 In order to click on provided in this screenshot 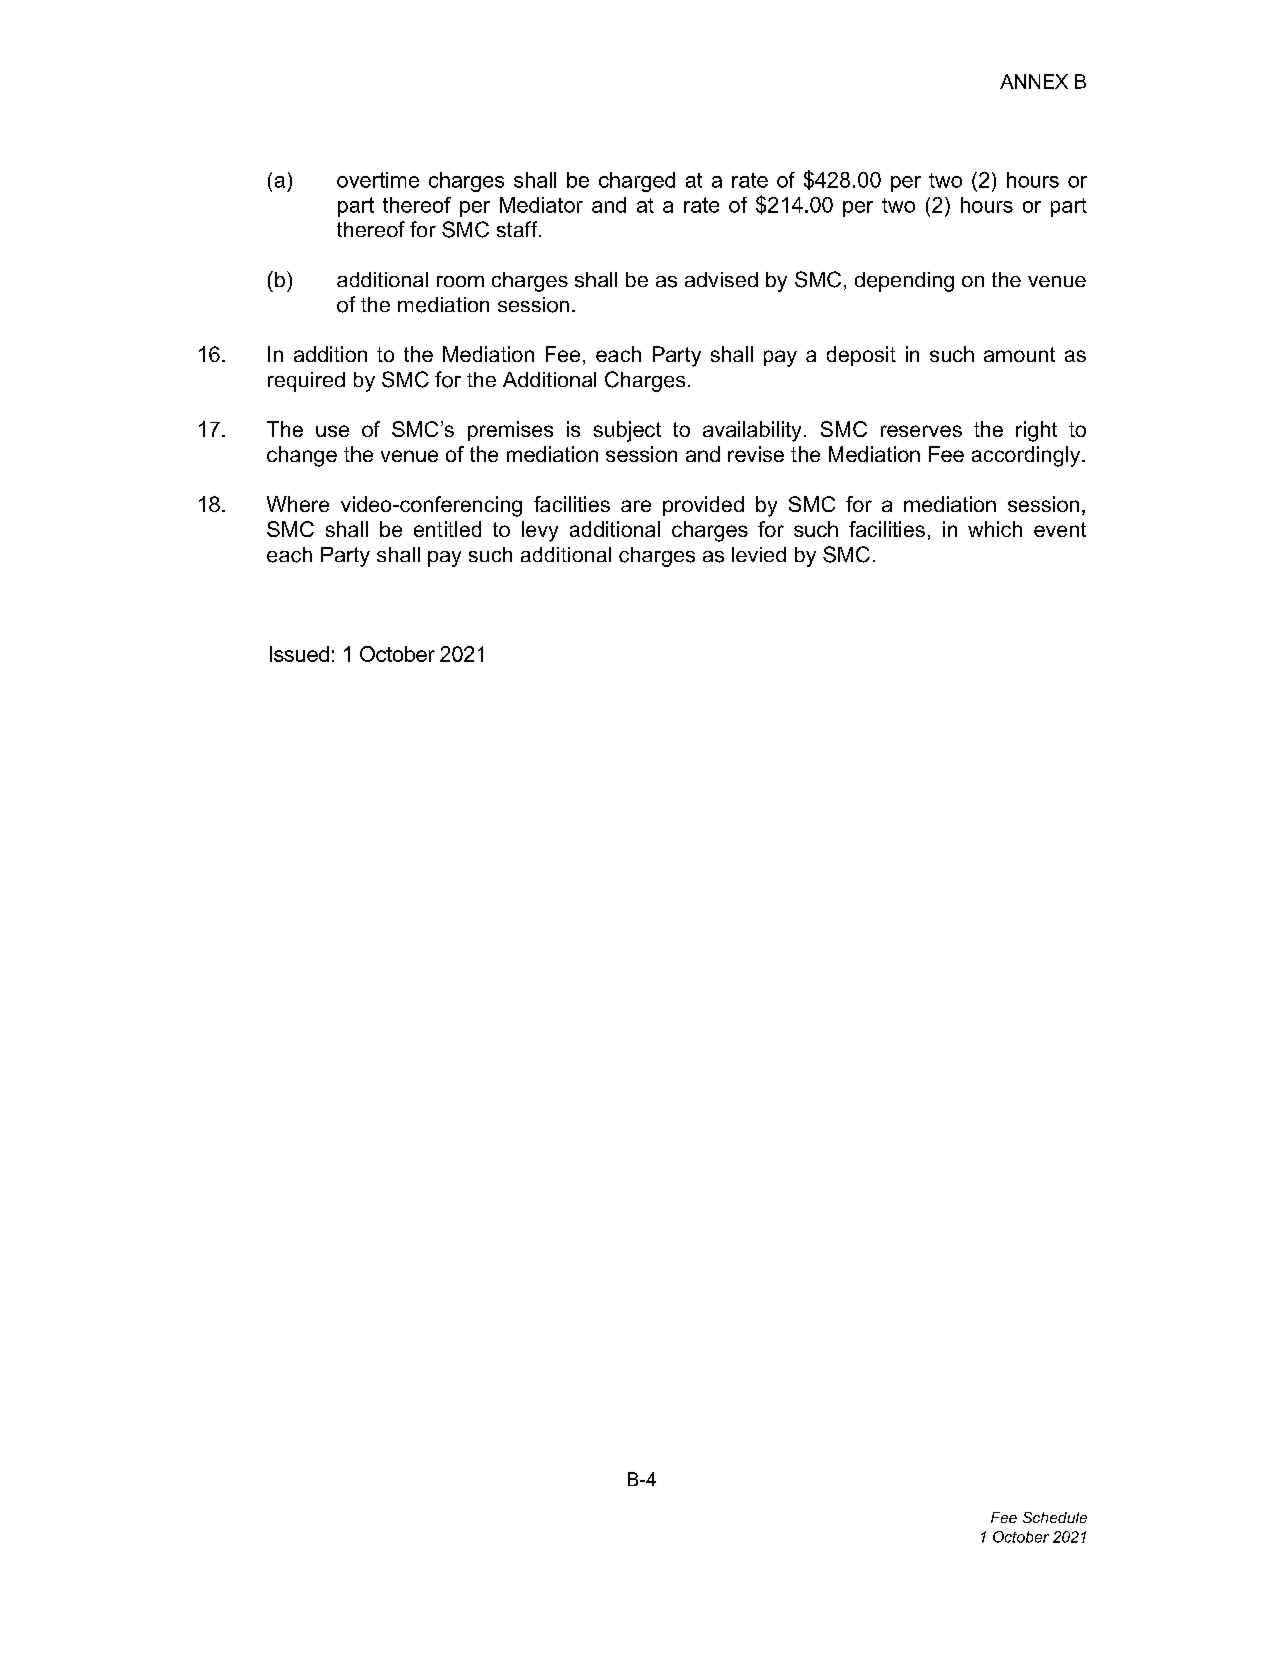, I will do `click(703, 506)`.
